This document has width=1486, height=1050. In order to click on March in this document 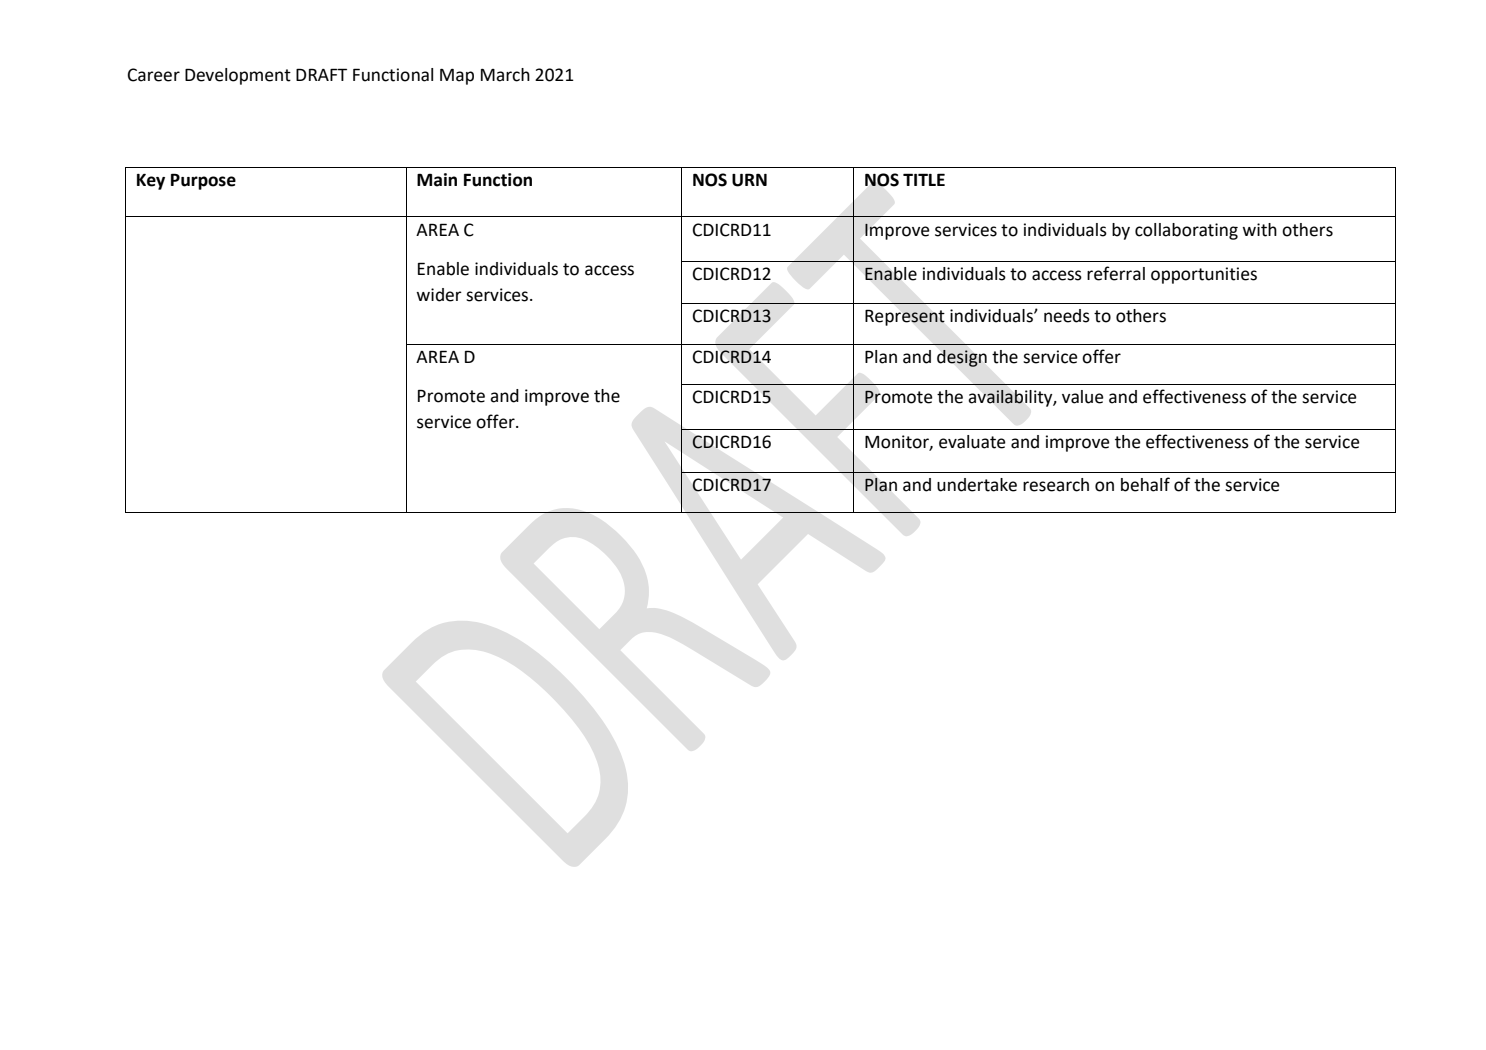, I will do `click(505, 75)`.
